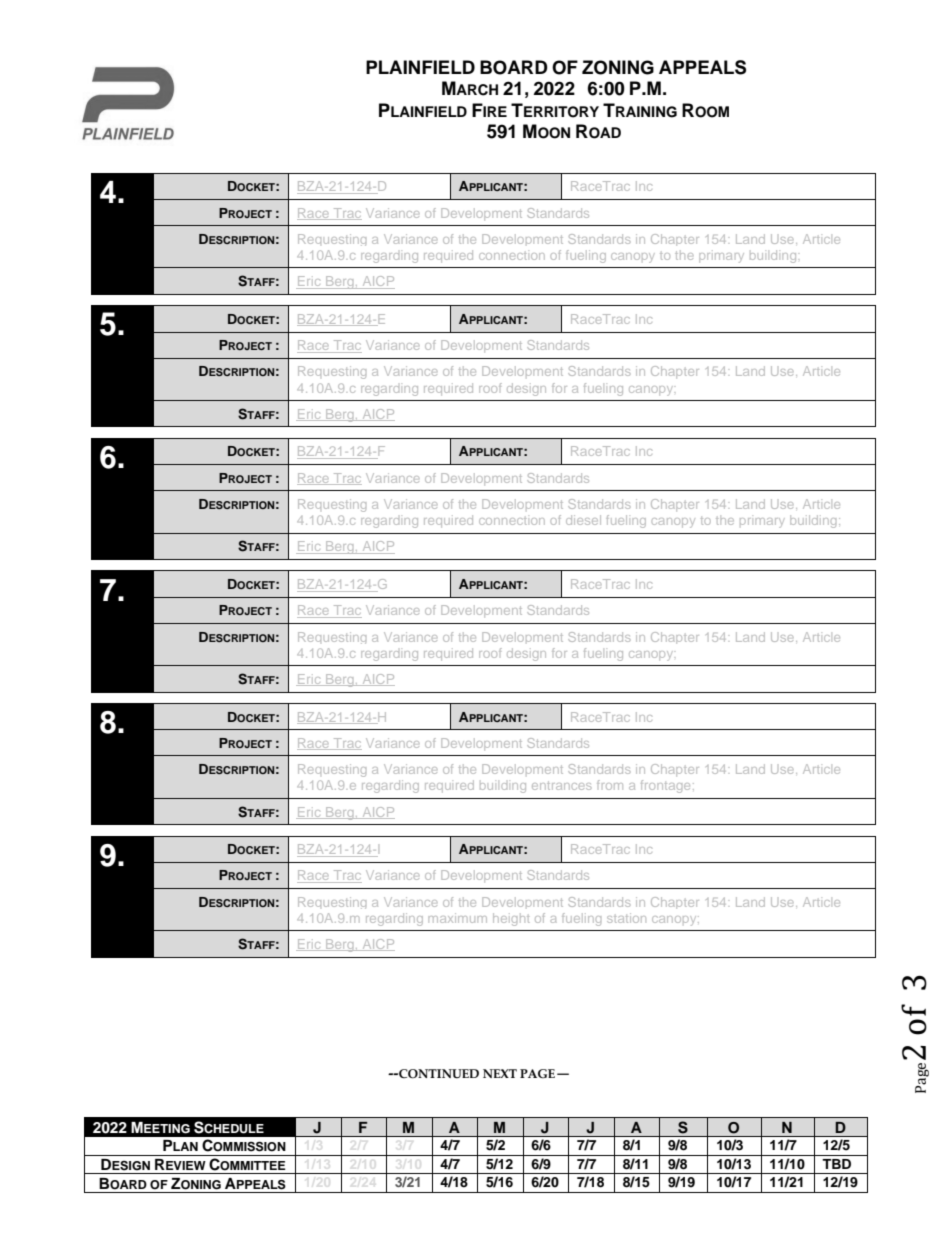 This screenshot has height=1233, width=952. I want to click on entrances, so click(561, 785).
